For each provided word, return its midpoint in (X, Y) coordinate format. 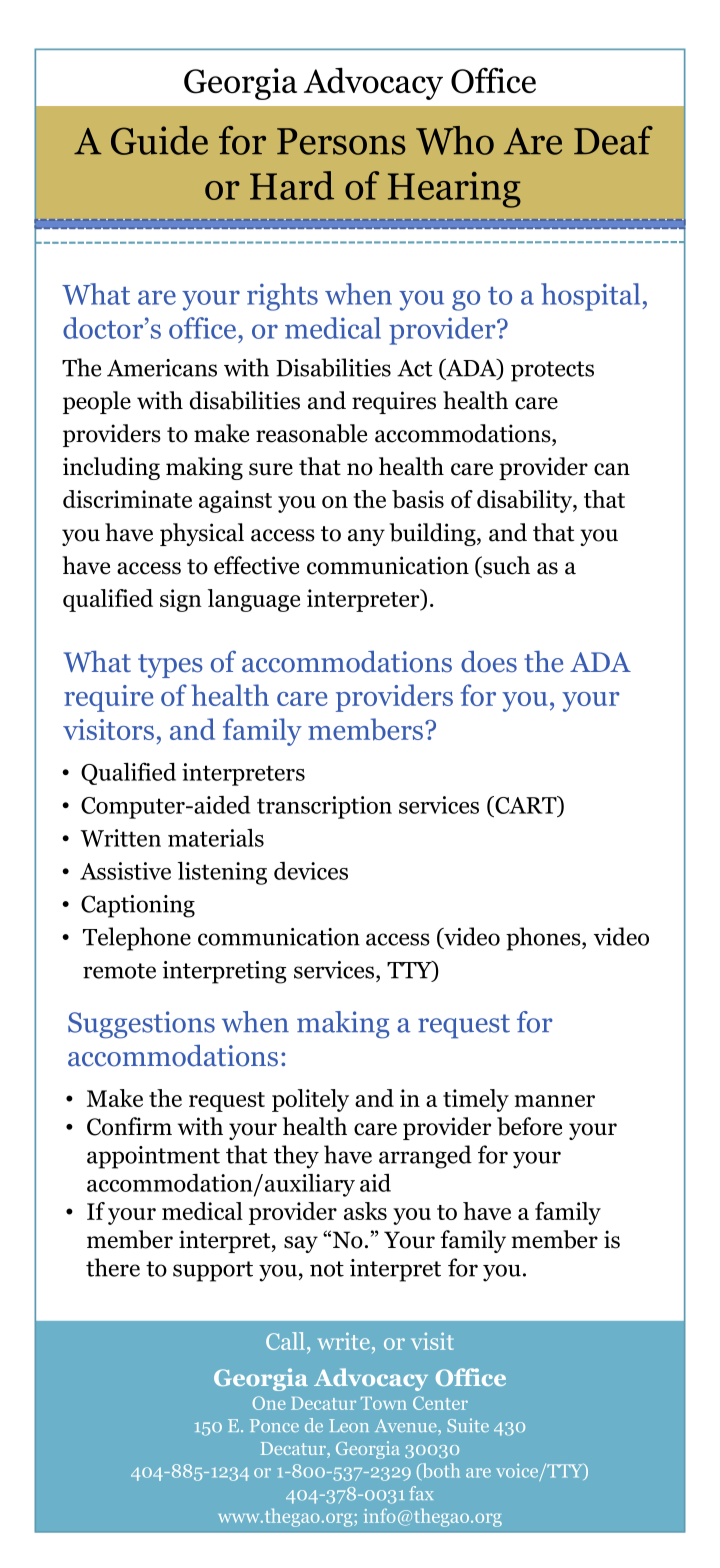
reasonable (311, 433)
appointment (153, 1157)
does (489, 662)
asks (365, 1211)
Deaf (613, 140)
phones (544, 939)
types (170, 666)
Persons (341, 141)
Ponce (274, 1425)
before (529, 1126)
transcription (324, 807)
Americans (162, 368)
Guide (159, 140)
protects (552, 371)
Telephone (137, 939)
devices (311, 871)
